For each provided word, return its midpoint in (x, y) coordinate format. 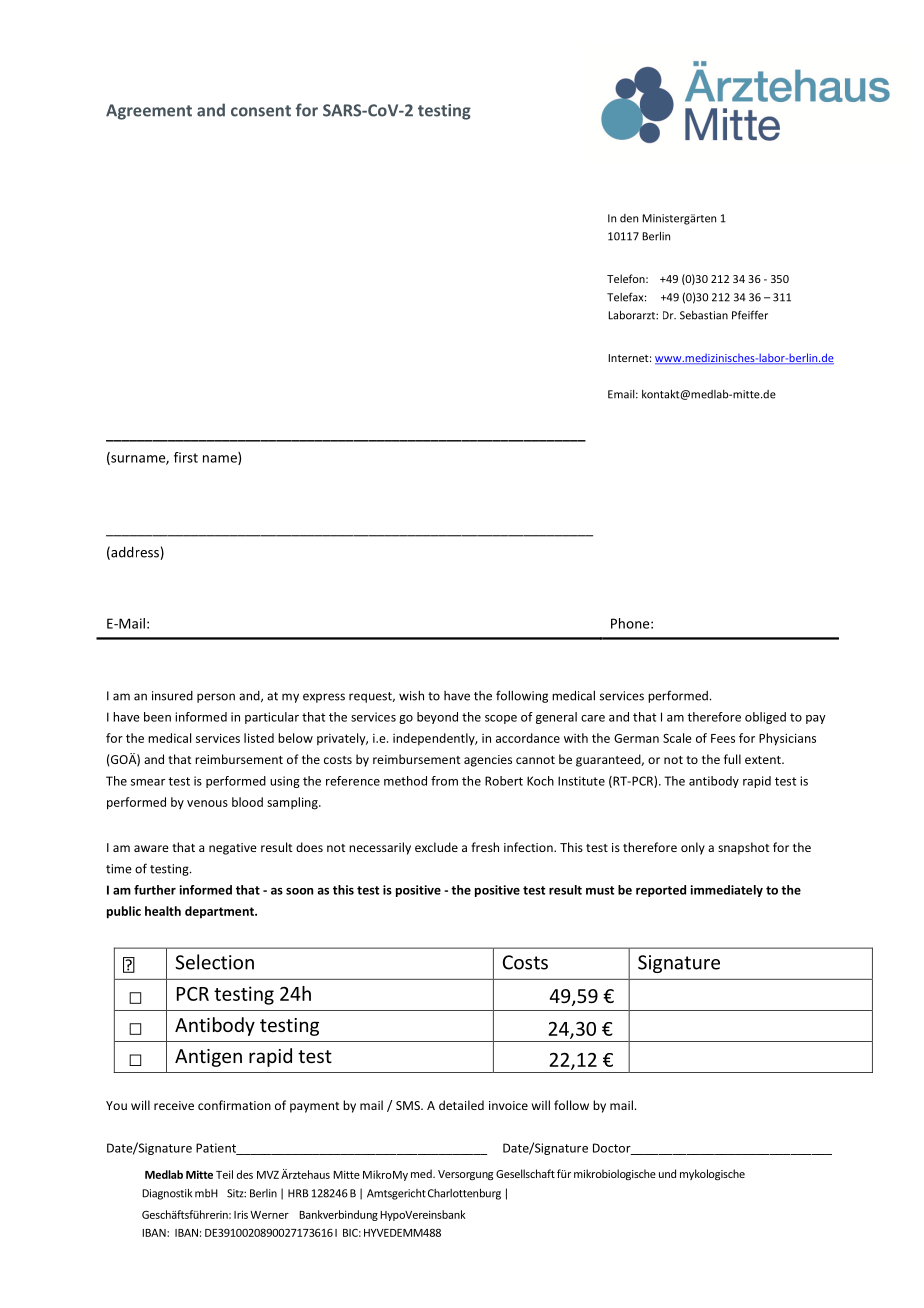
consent (261, 111)
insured (172, 696)
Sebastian (704, 315)
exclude (436, 847)
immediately (727, 891)
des (245, 1174)
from (444, 781)
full (732, 759)
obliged (765, 718)
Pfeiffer (750, 315)
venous (207, 803)
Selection (214, 962)
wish (411, 695)
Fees (723, 738)
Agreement (149, 112)
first (186, 457)
